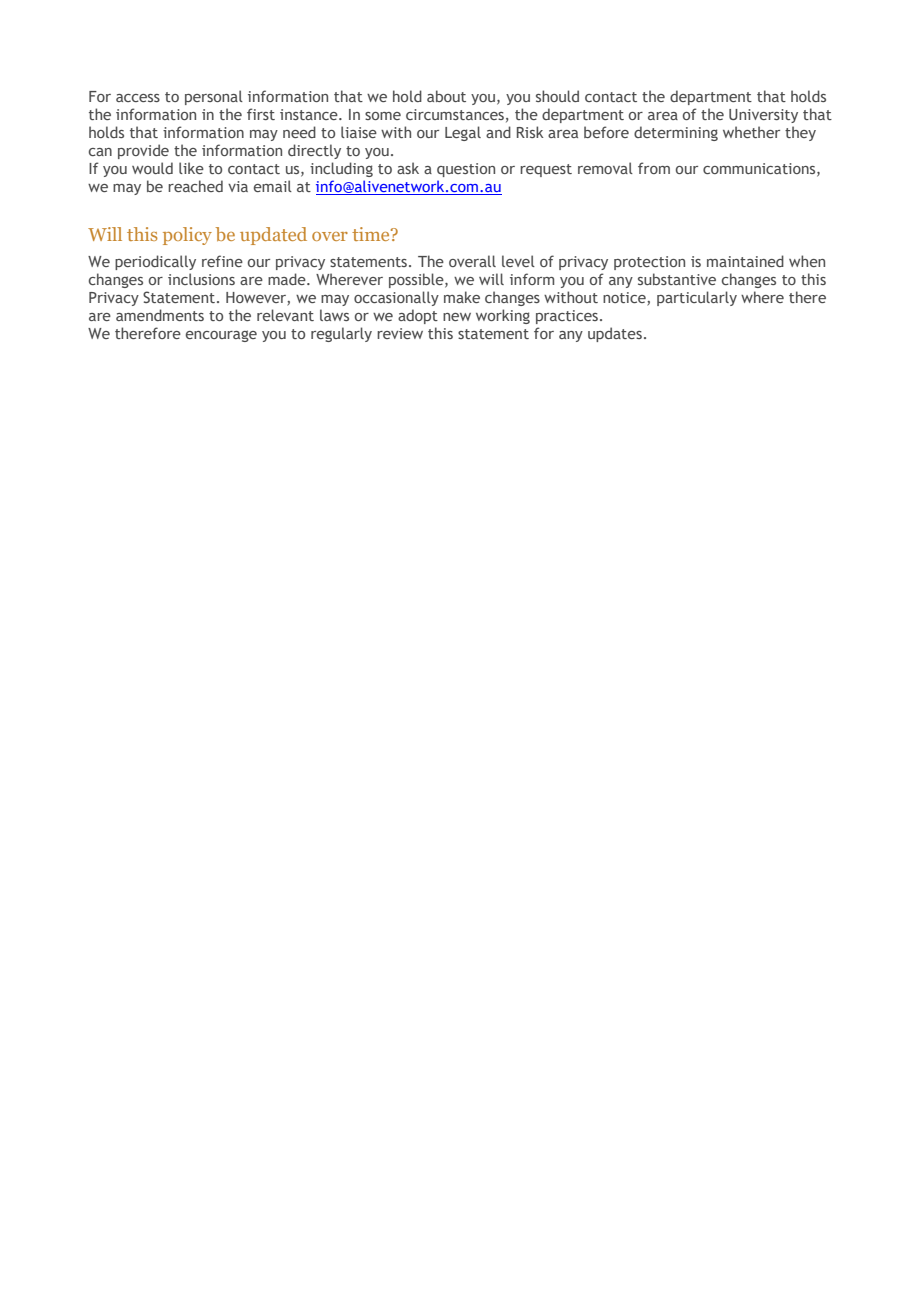 This screenshot has width=924, height=1309. What do you see at coordinates (221, 336) in the screenshot?
I see `encourage` at bounding box center [221, 336].
